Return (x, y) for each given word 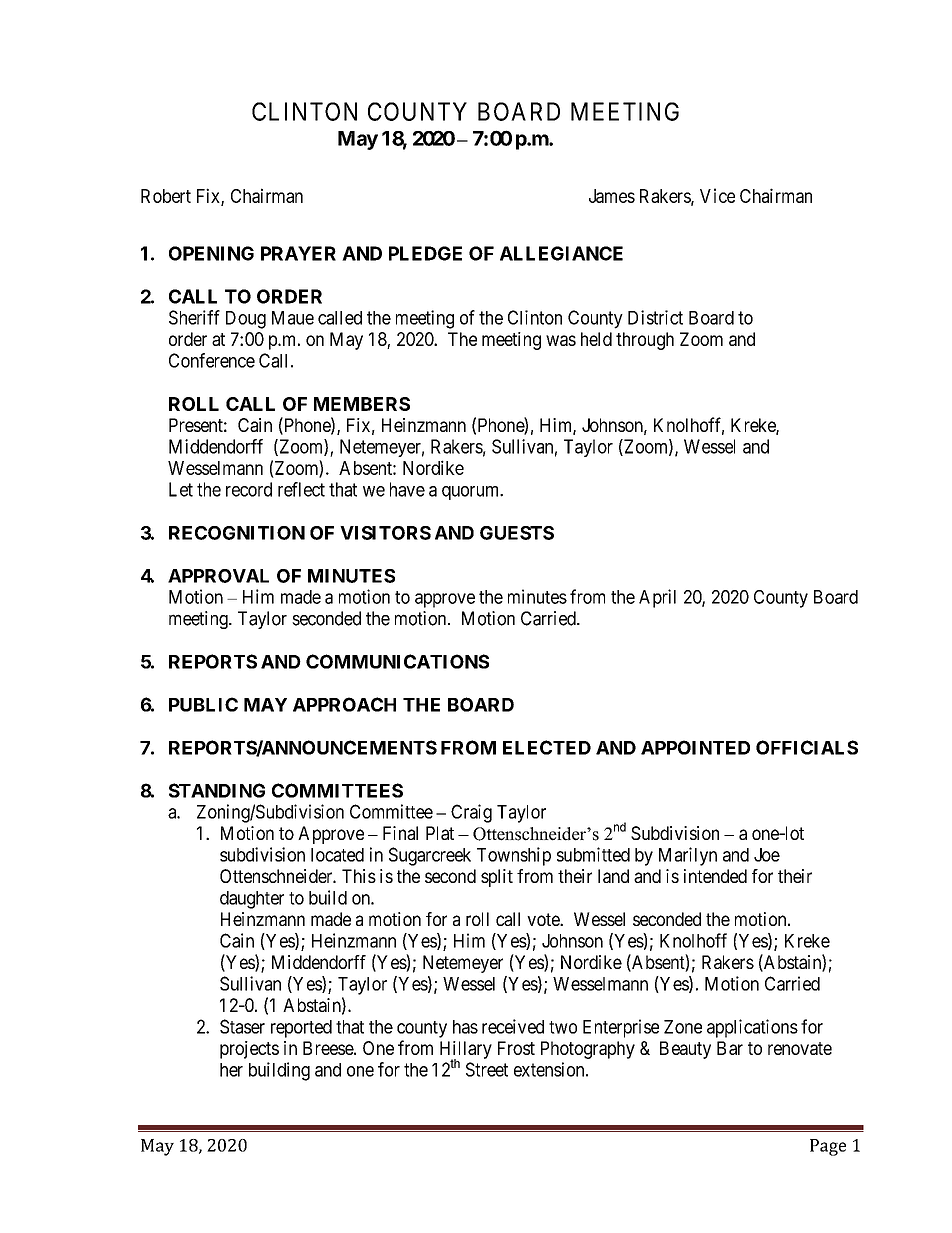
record (249, 489)
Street (487, 1069)
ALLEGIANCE (561, 253)
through (645, 341)
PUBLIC (203, 704)
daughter (252, 900)
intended (715, 876)
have (407, 489)
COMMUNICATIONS (397, 661)
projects (249, 1050)
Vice (717, 195)
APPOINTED (695, 747)
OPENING (211, 253)
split (497, 878)
